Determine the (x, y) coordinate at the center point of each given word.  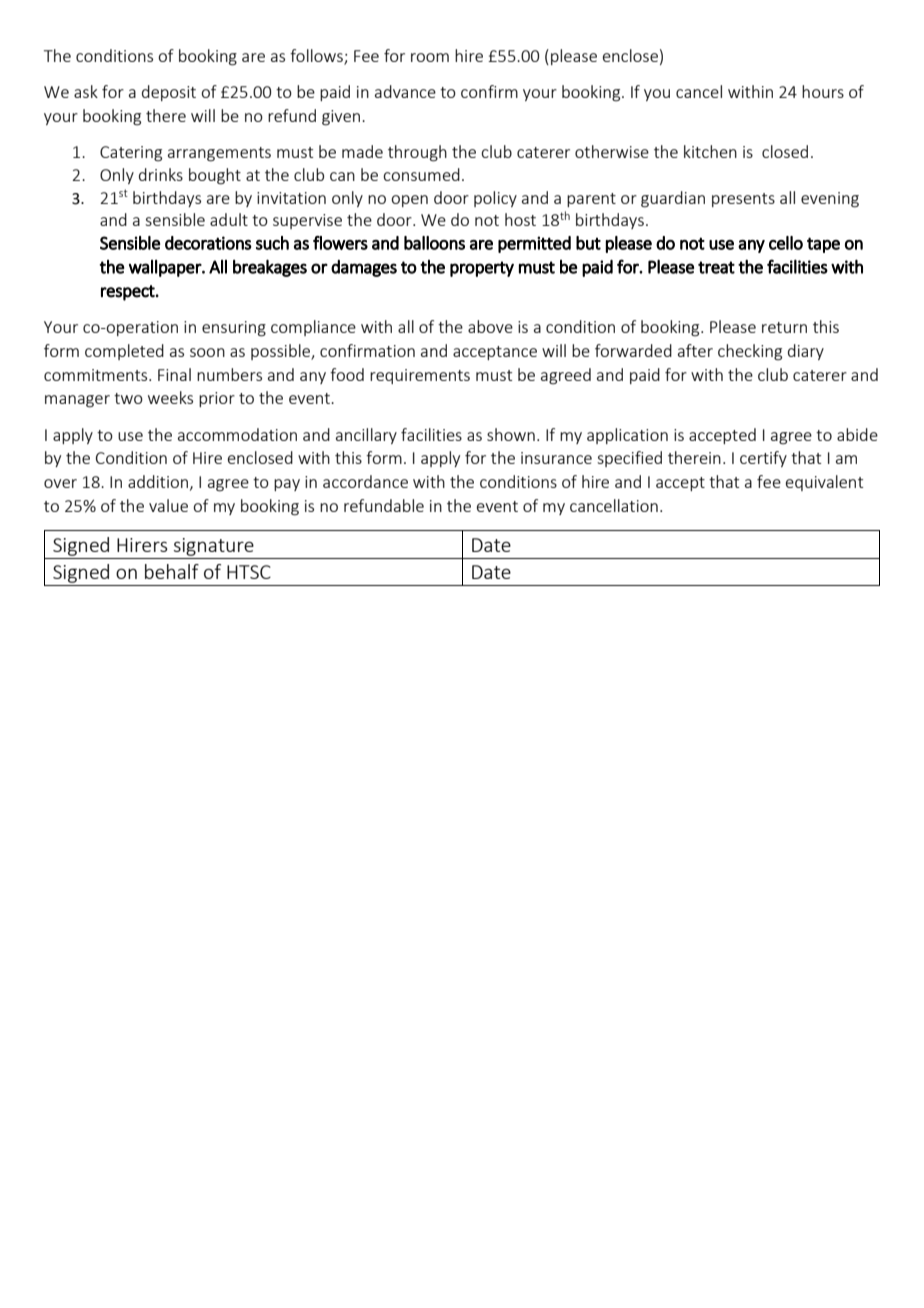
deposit (169, 93)
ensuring (234, 329)
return (784, 327)
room (430, 57)
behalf (172, 571)
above (490, 326)
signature (214, 547)
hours (823, 91)
